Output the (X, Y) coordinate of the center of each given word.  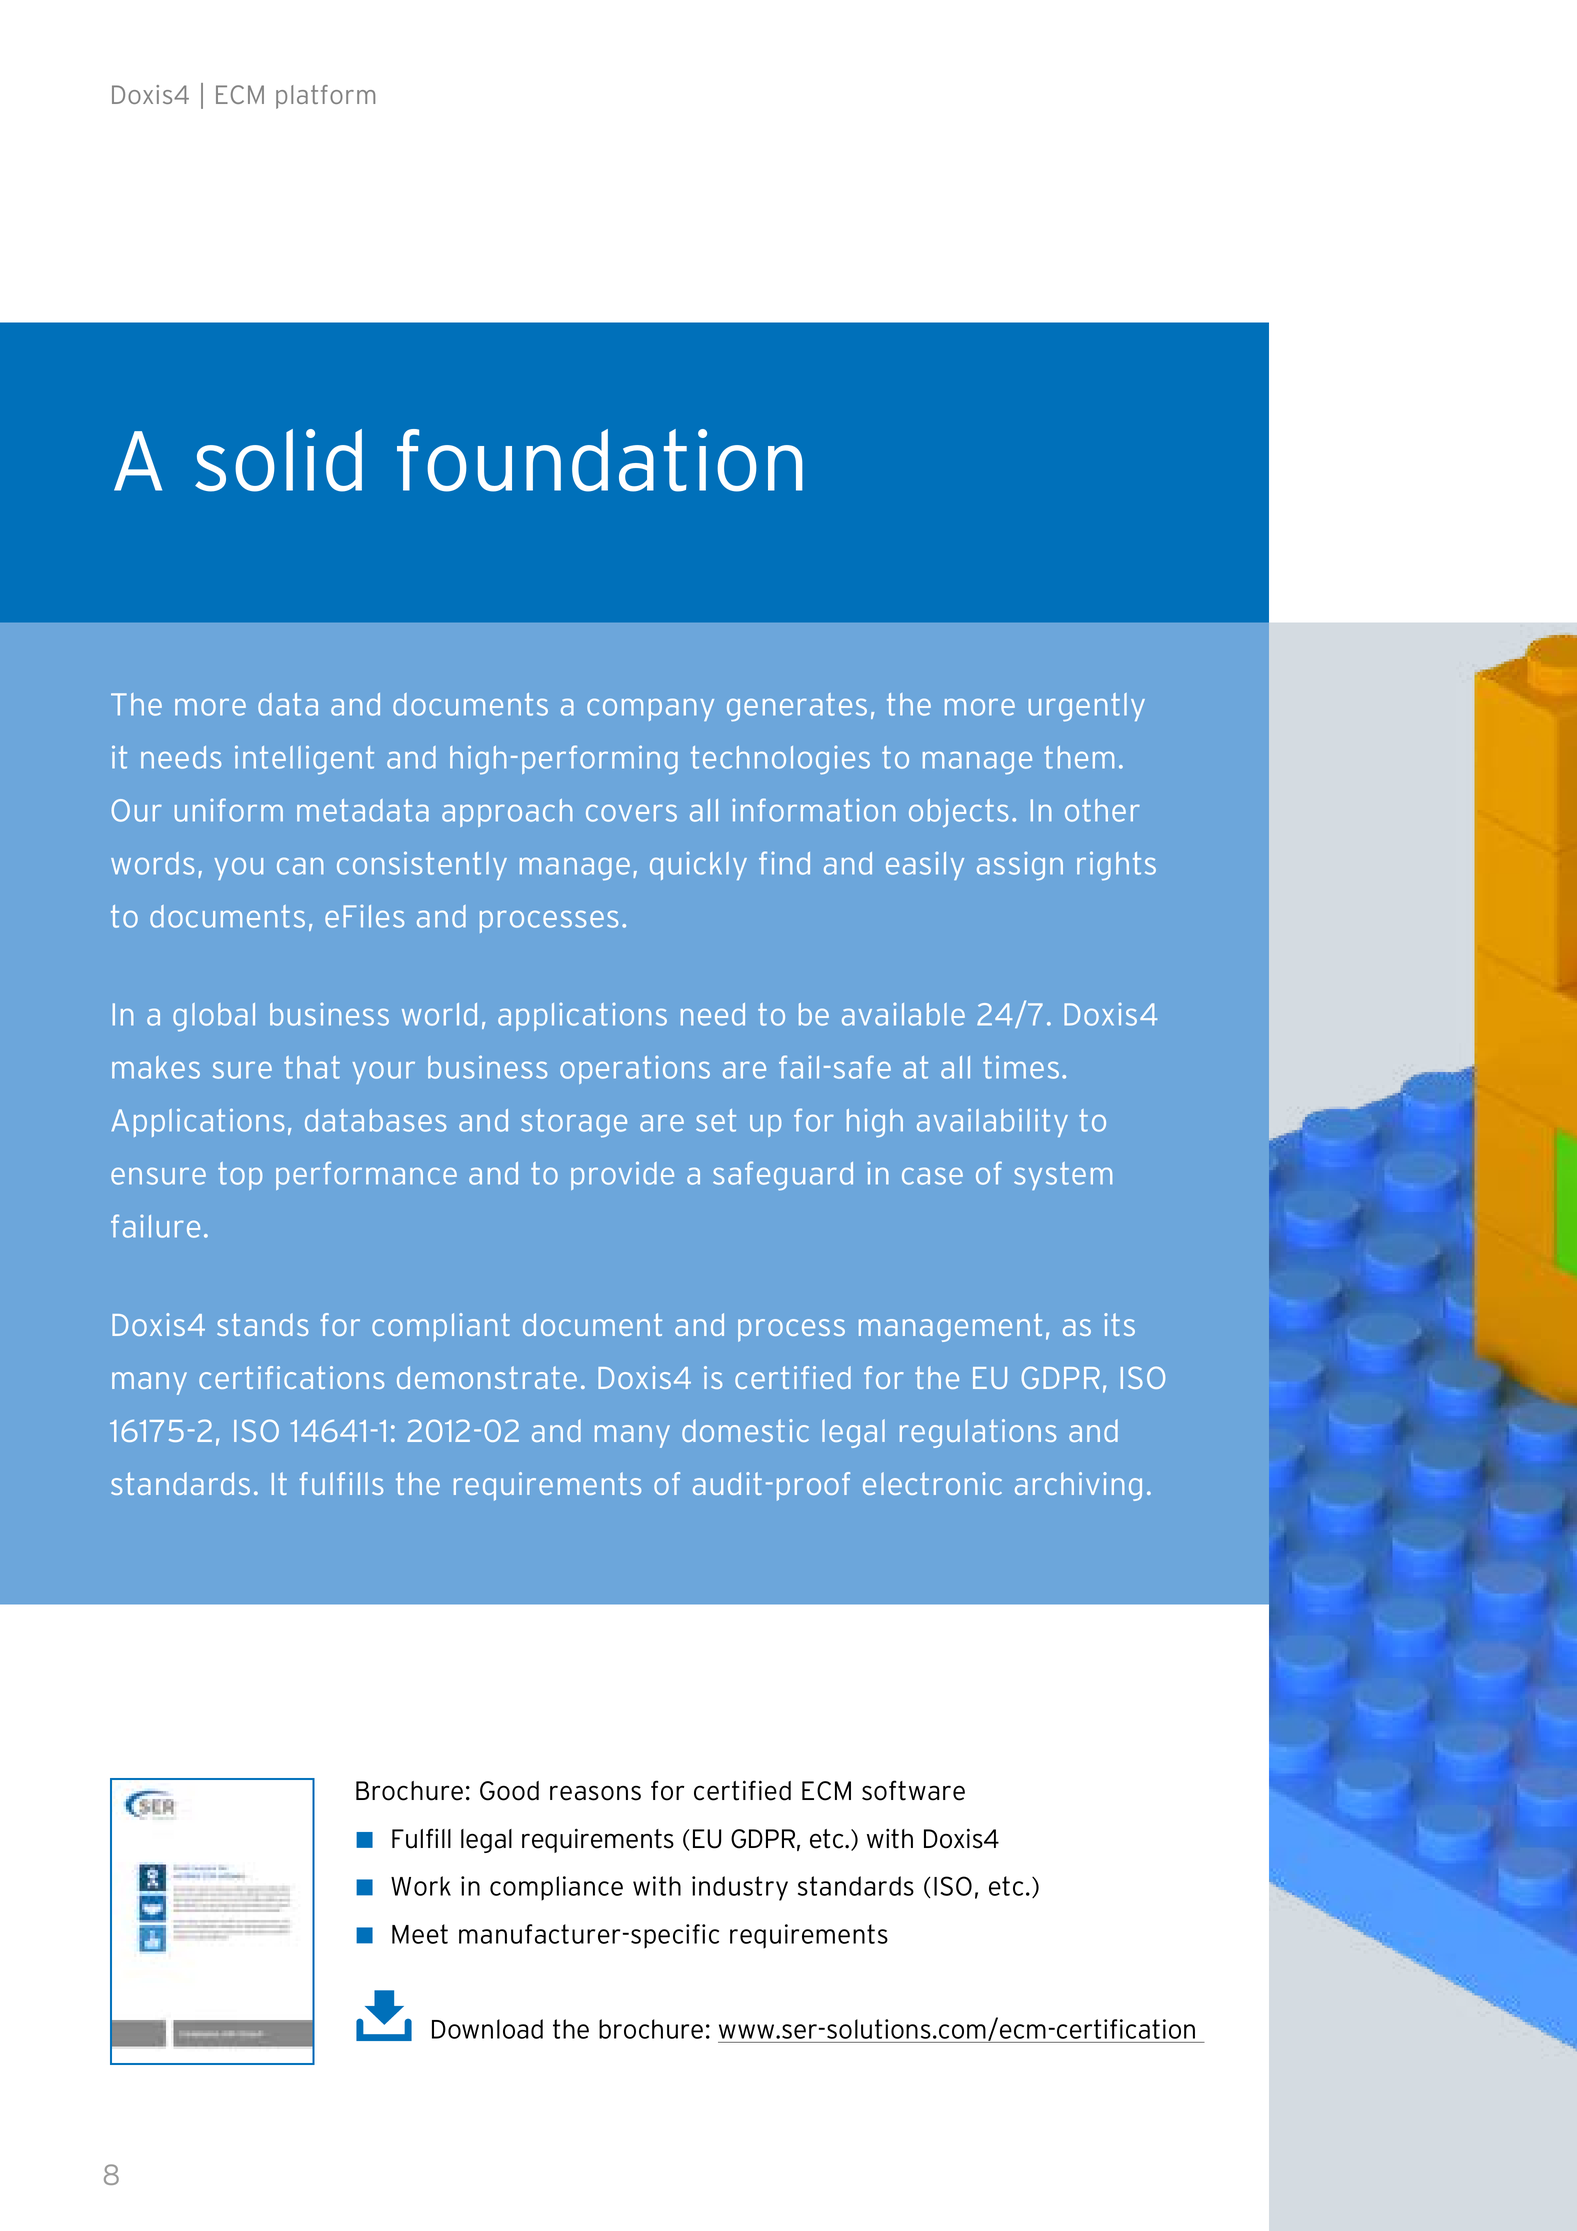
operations (635, 1070)
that (312, 1067)
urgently (1087, 707)
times (1021, 1067)
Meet (420, 1934)
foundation (600, 460)
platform (325, 97)
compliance (556, 1888)
